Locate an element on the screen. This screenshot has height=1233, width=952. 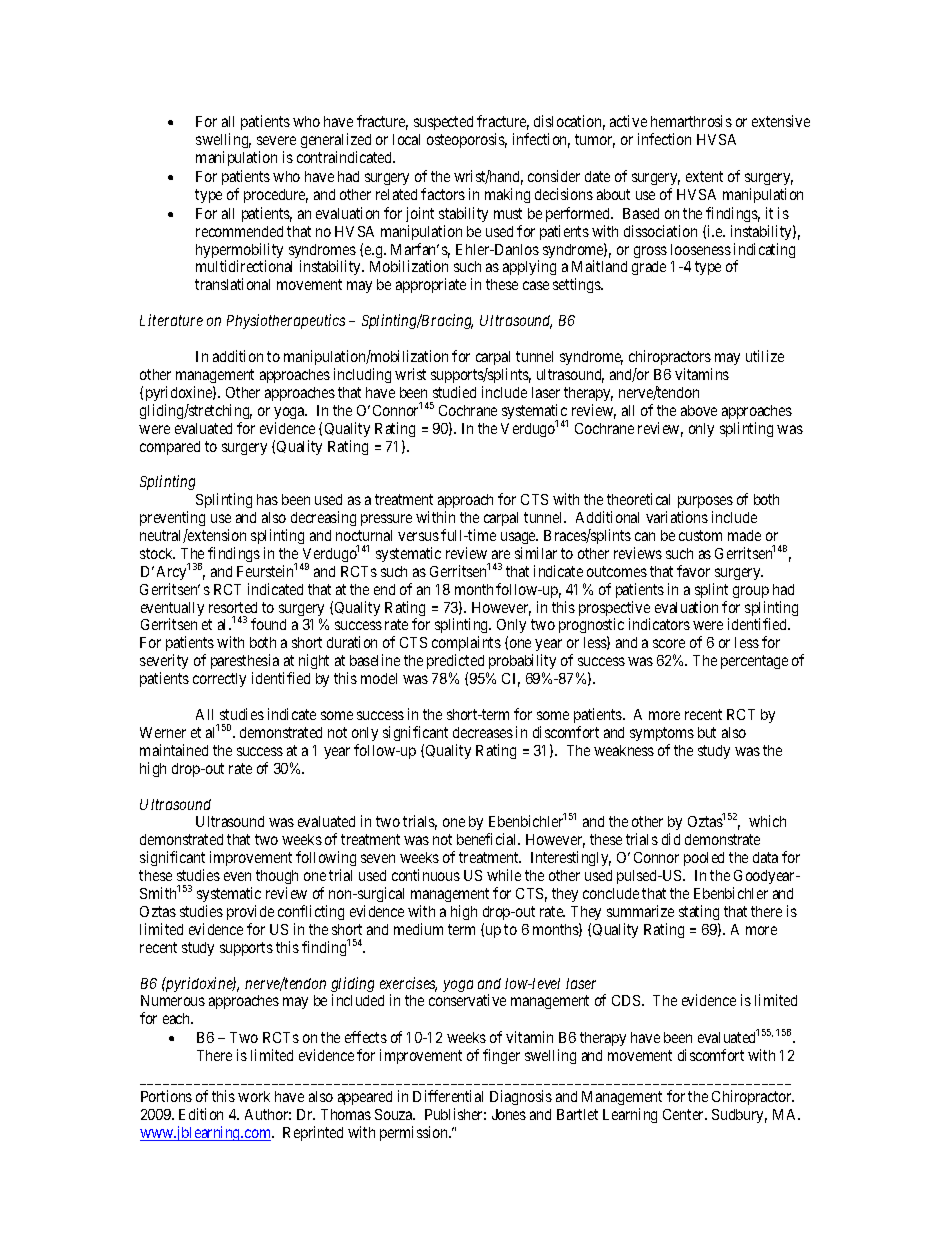
complaints is located at coordinates (466, 645).
